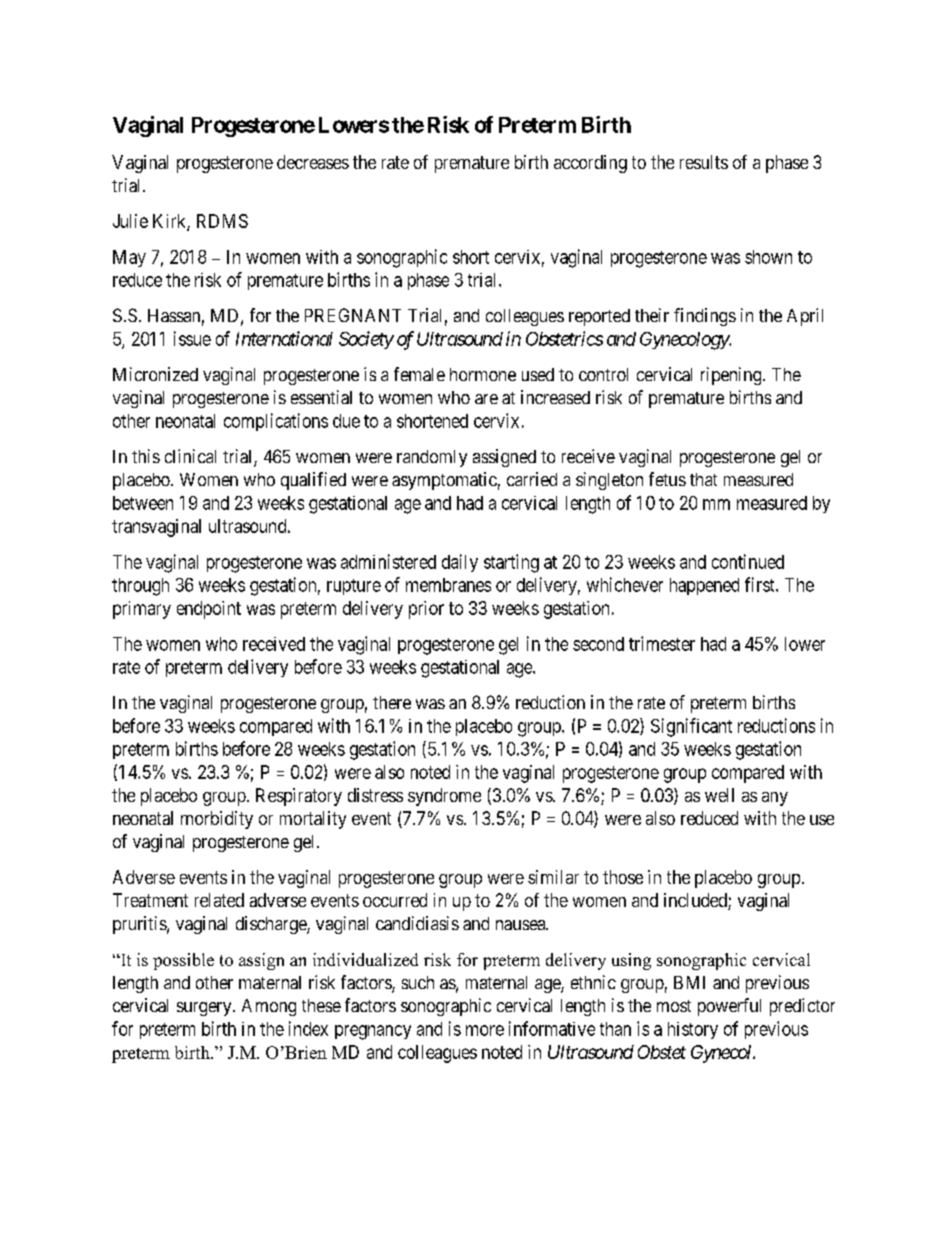 The width and height of the document is (952, 1233). I want to click on Micronized, so click(155, 374).
